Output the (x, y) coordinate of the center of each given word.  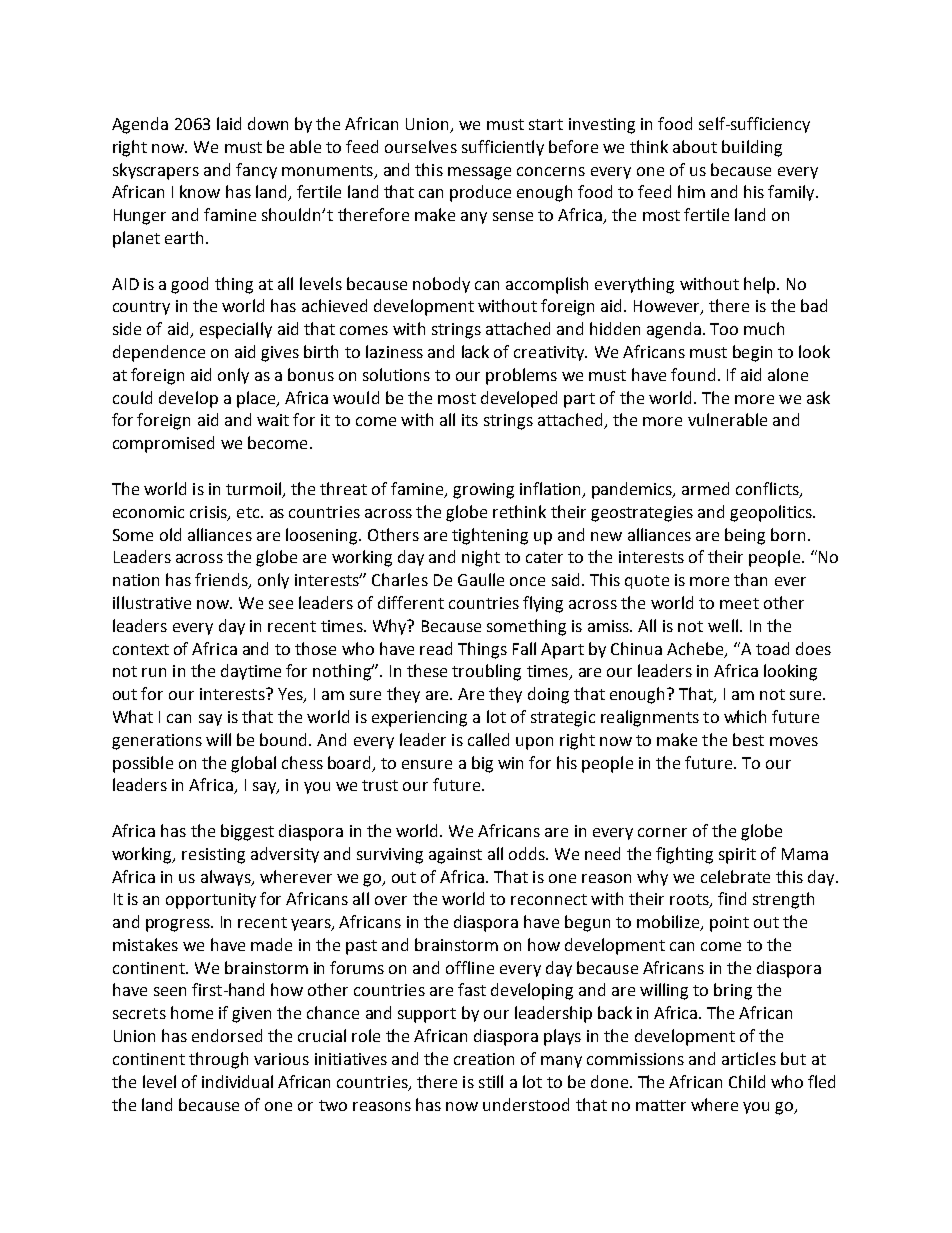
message (479, 173)
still (491, 1081)
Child (747, 1081)
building (752, 148)
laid (229, 123)
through (218, 1060)
